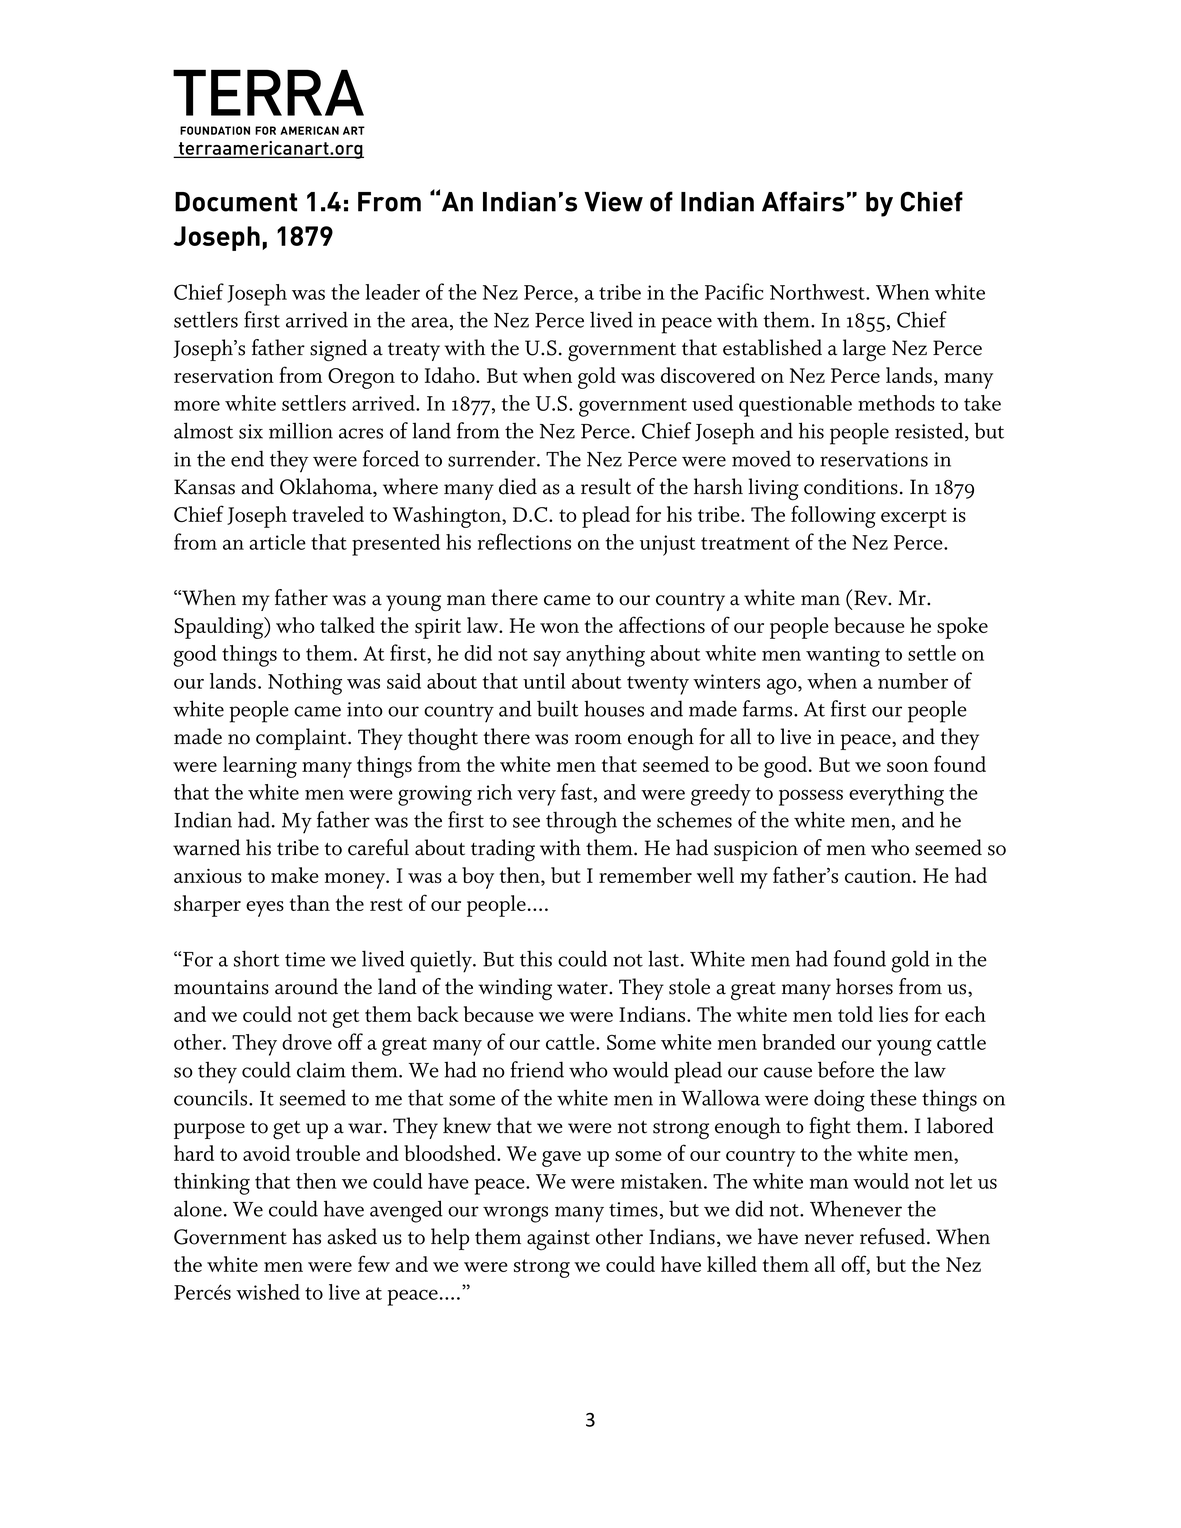 The height and width of the document is (1528, 1181). I want to click on killed, so click(732, 1264).
